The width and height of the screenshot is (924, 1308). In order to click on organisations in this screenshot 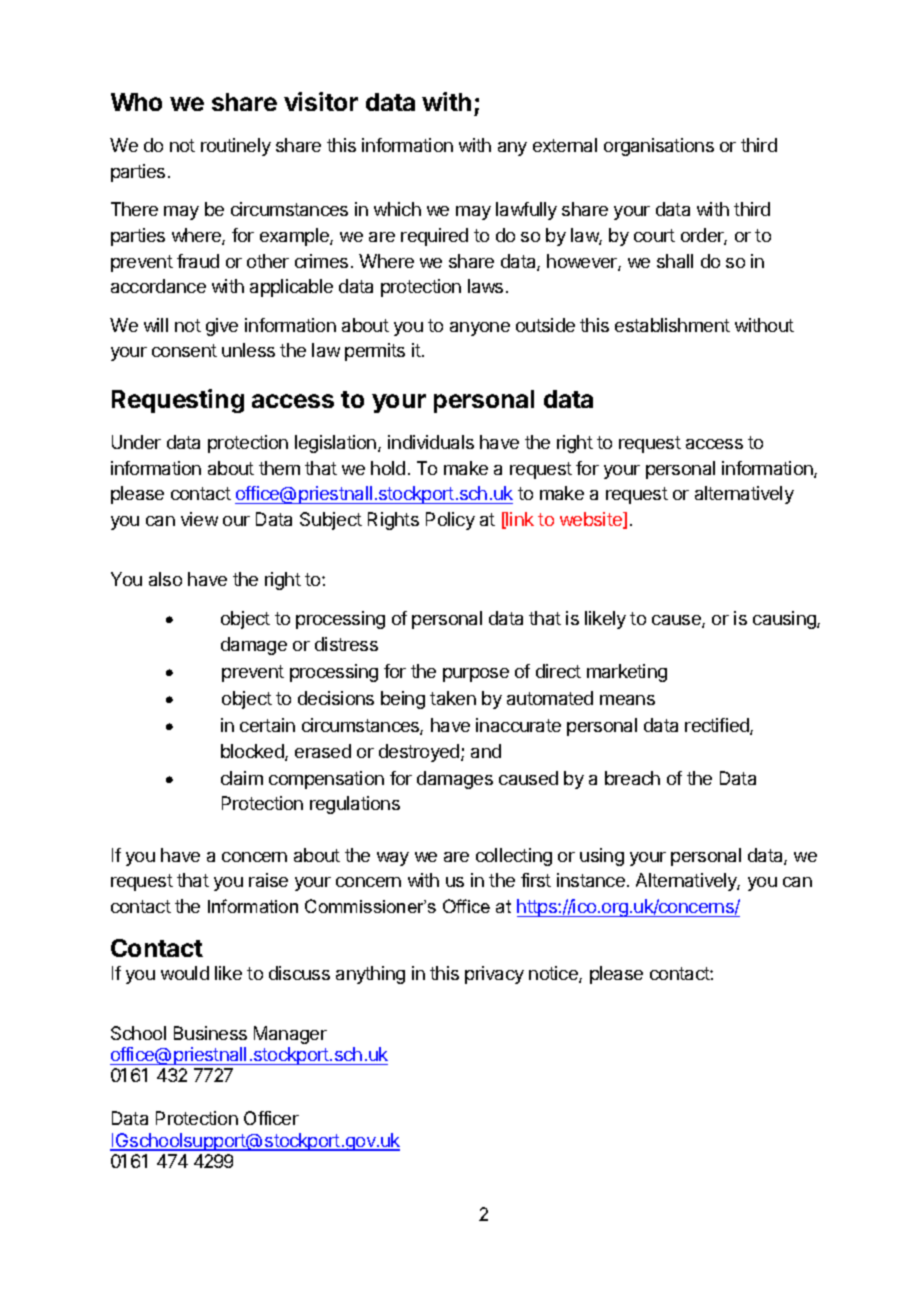, I will do `click(659, 147)`.
